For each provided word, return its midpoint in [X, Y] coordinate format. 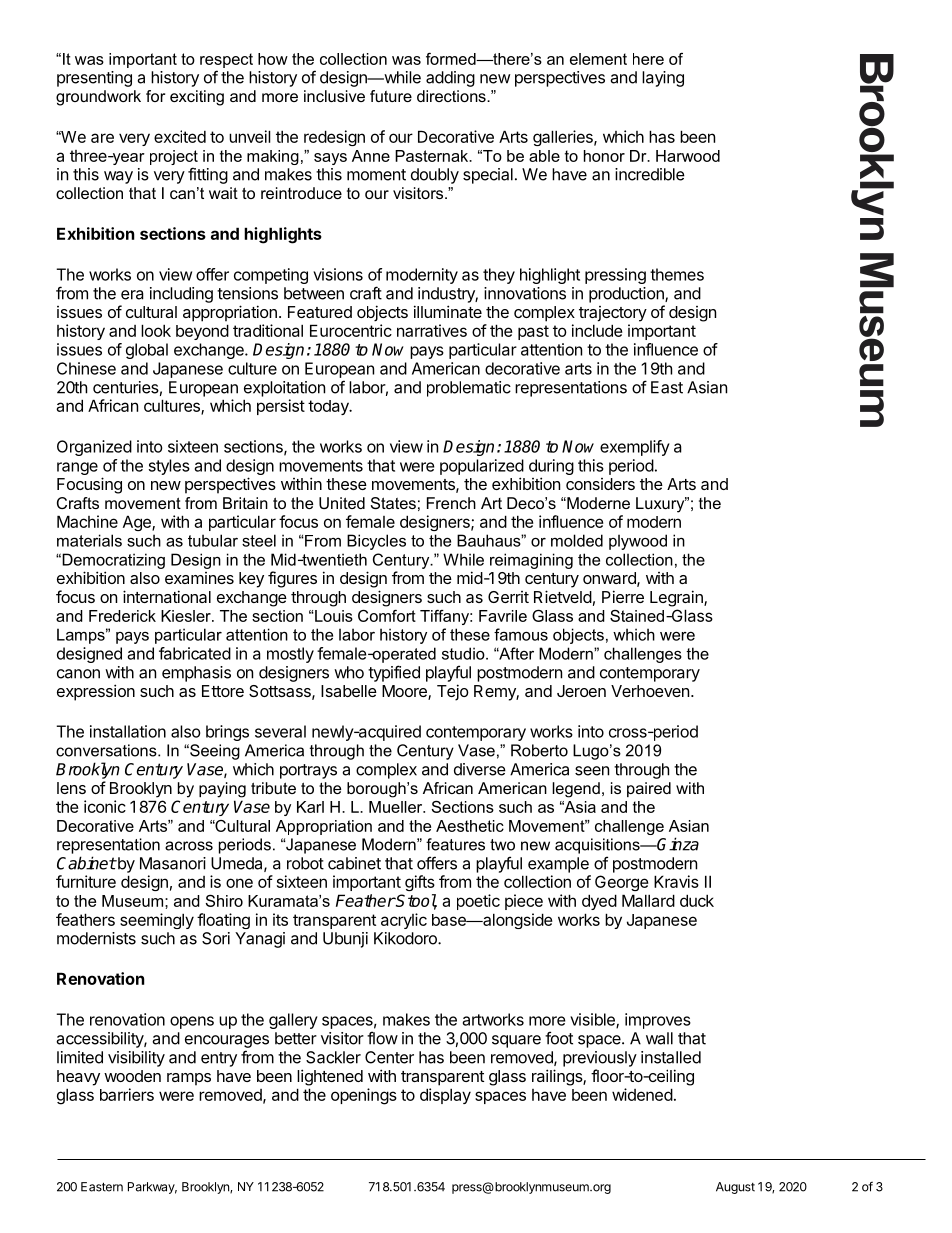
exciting [197, 98]
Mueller [397, 807]
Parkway [152, 1188]
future [391, 96]
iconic [105, 806]
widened [642, 1094]
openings [364, 1096]
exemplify [635, 448]
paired [649, 789]
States [393, 503]
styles [169, 467]
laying [663, 79]
